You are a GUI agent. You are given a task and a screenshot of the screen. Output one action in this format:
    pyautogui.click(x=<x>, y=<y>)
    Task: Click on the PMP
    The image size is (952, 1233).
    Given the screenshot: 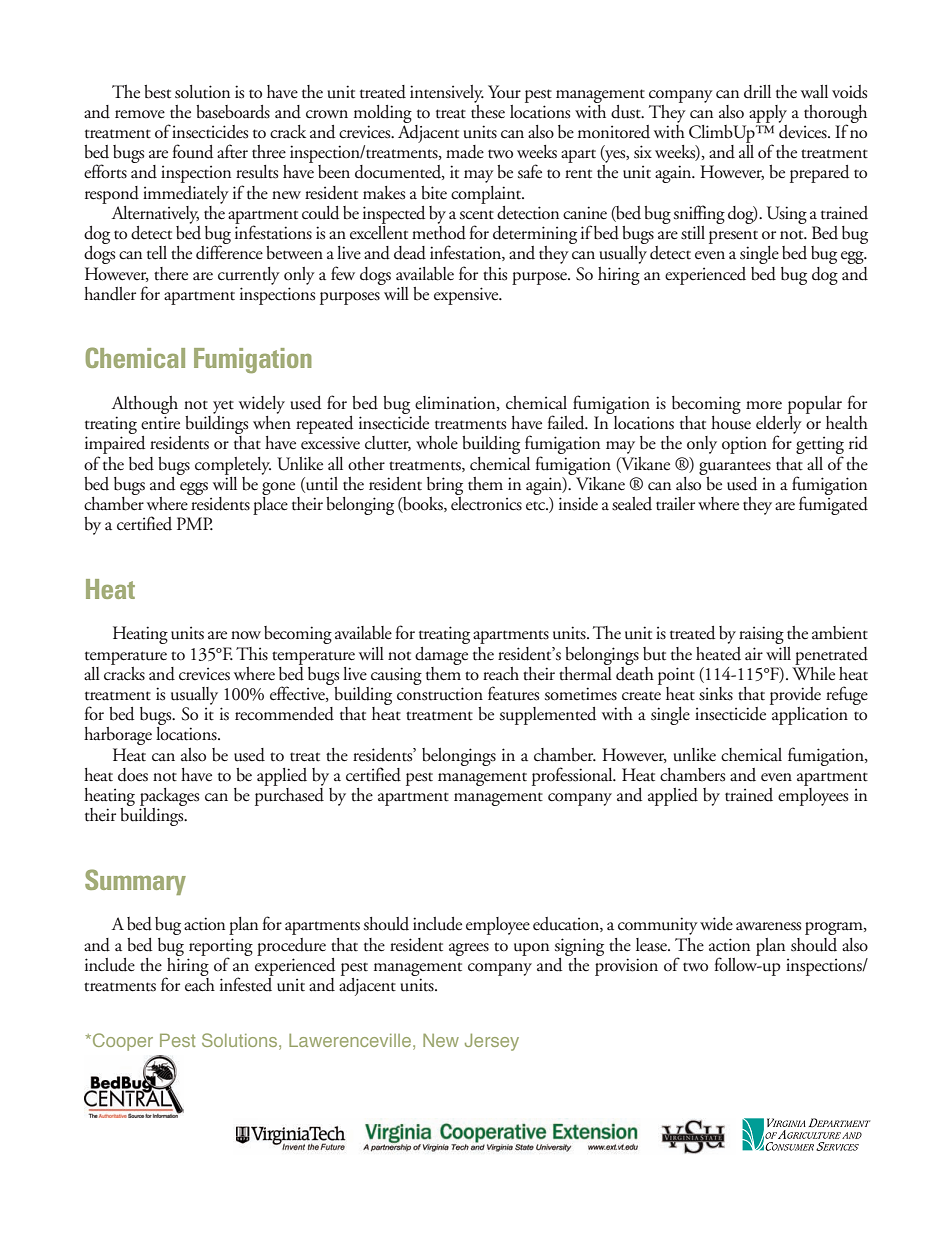 What is the action you would take?
    pyautogui.click(x=195, y=523)
